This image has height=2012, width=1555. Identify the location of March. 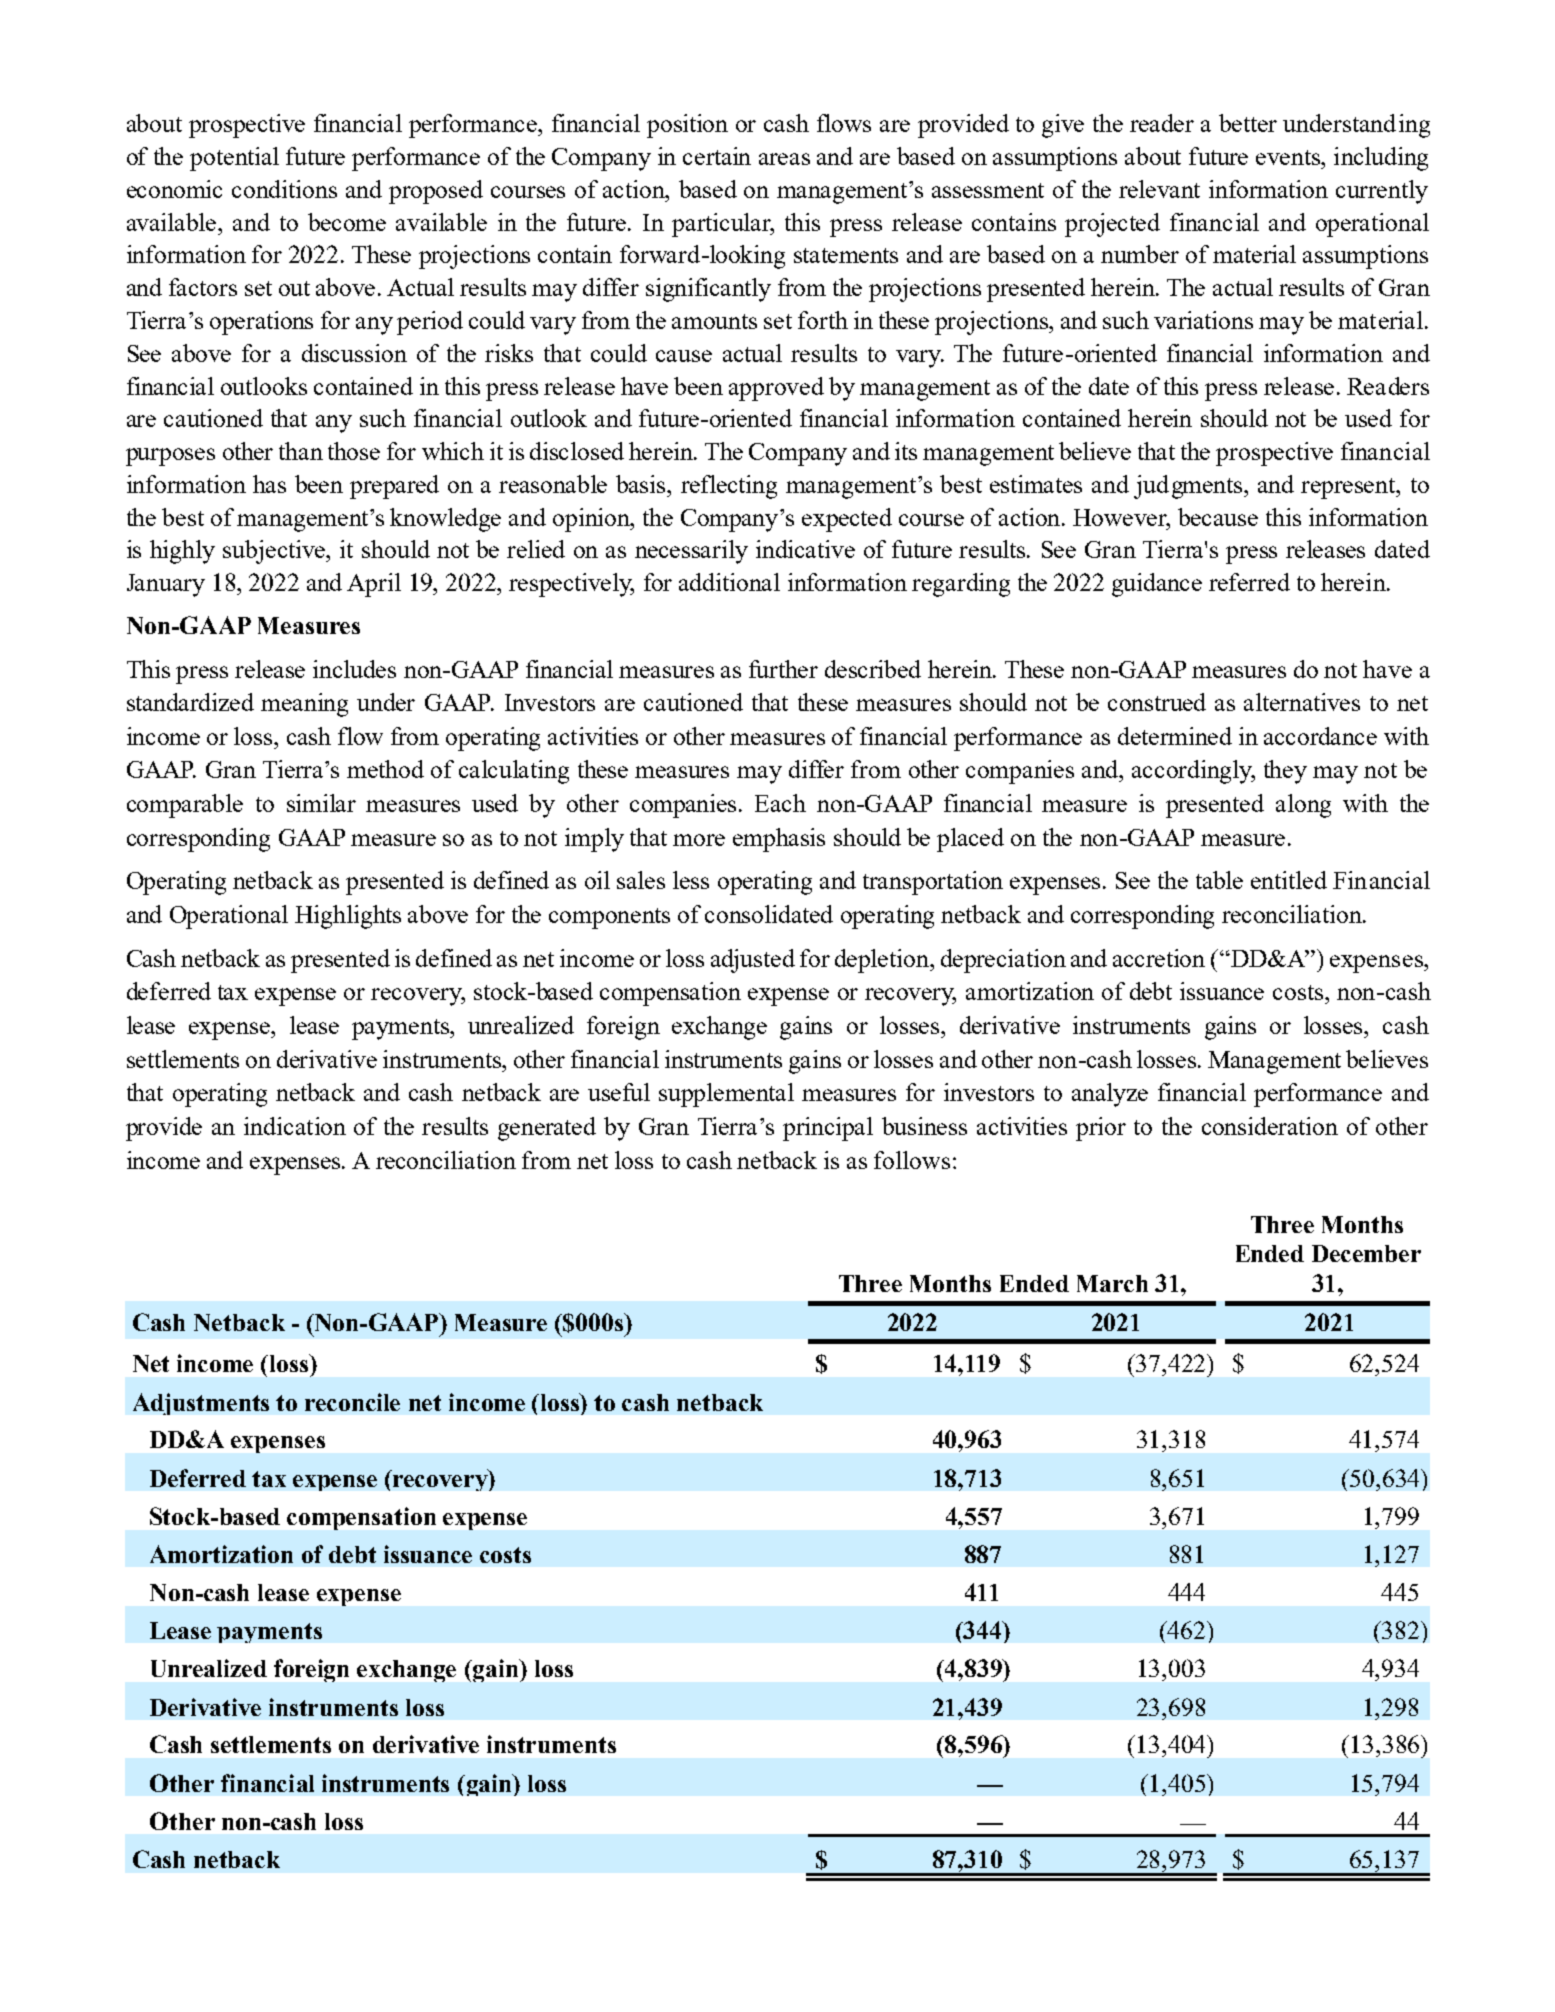
(1112, 1283).
